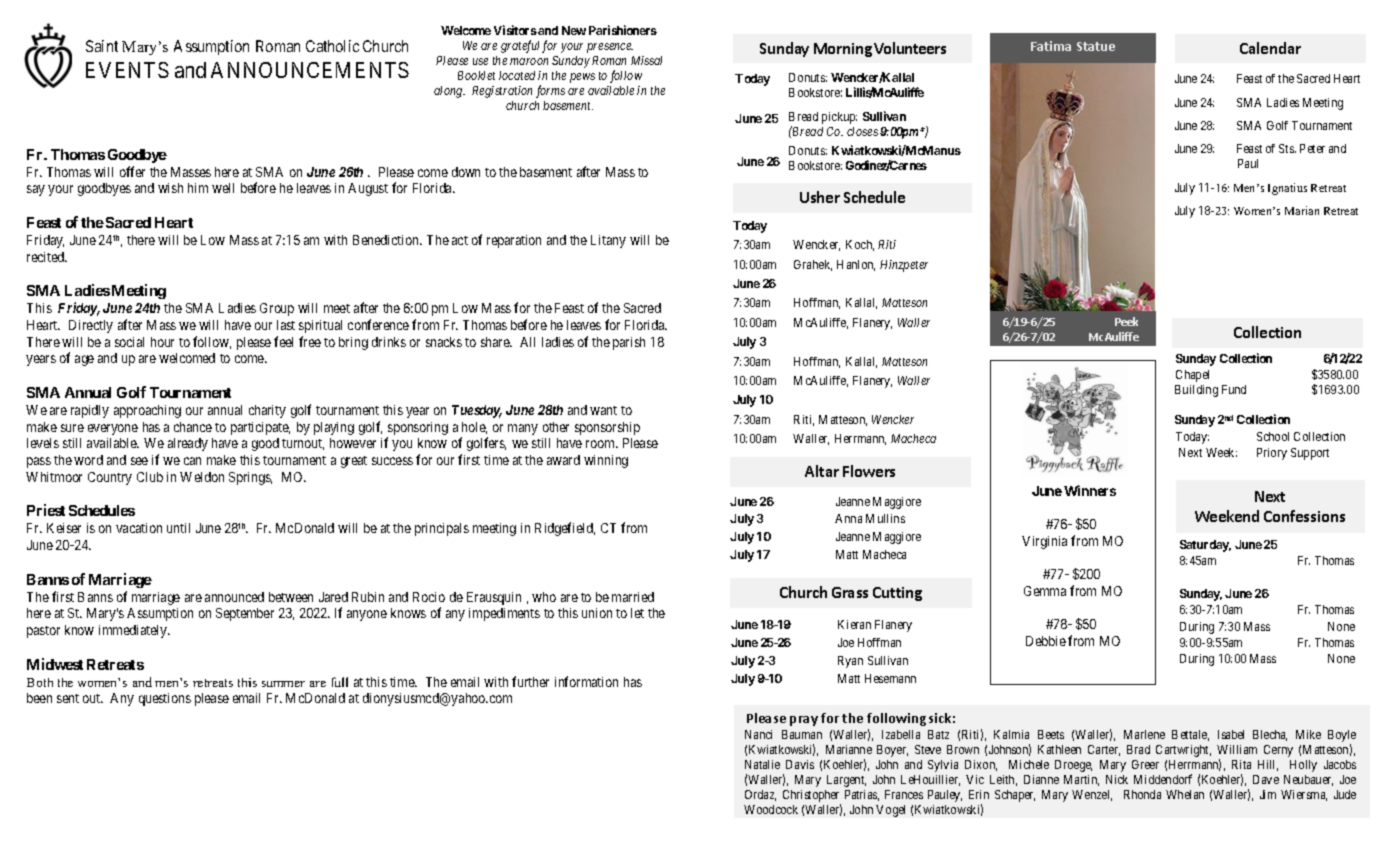 The image size is (1400, 850). I want to click on Winners, so click(1090, 490).
